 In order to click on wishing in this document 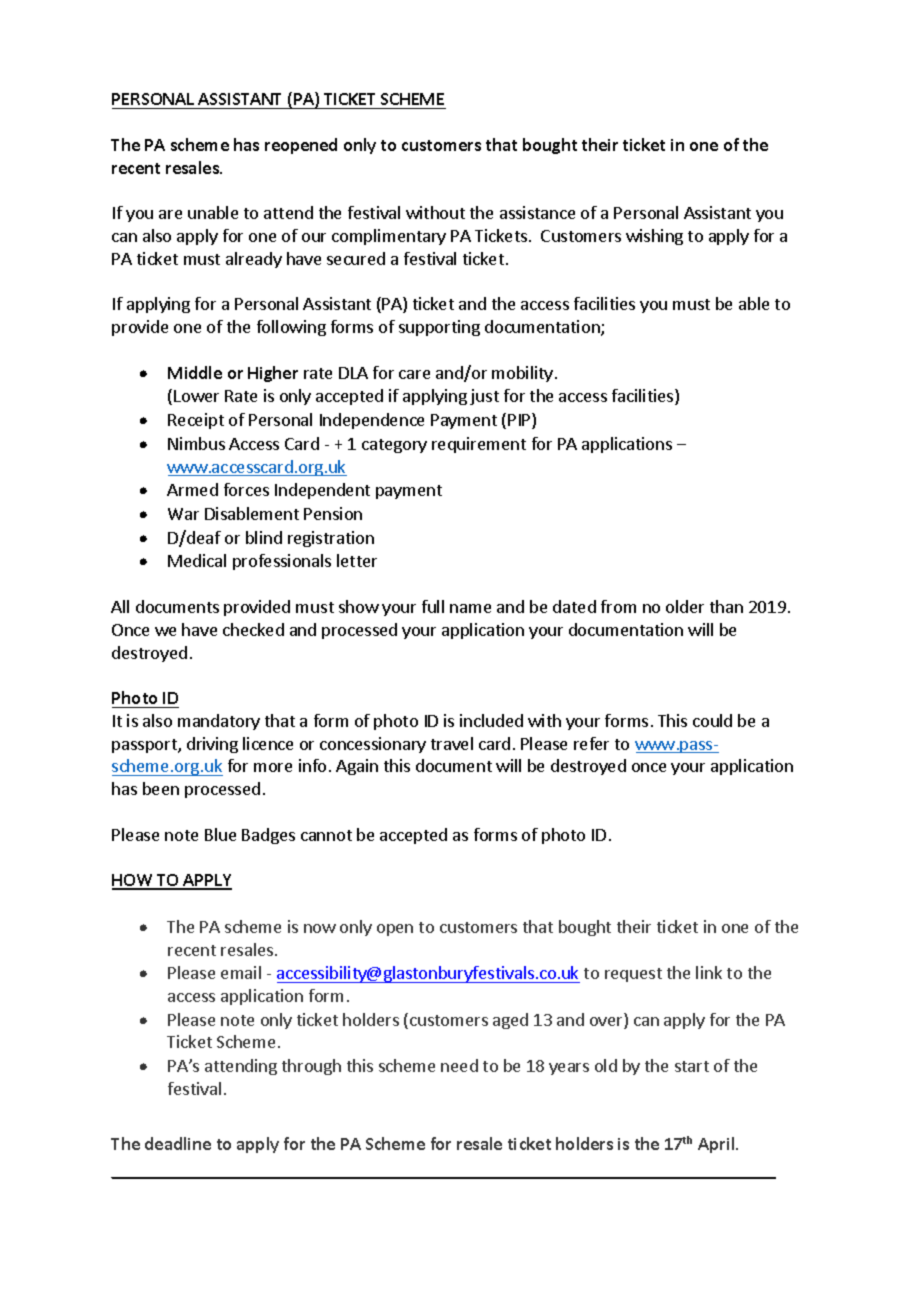, I will do `click(654, 237)`.
